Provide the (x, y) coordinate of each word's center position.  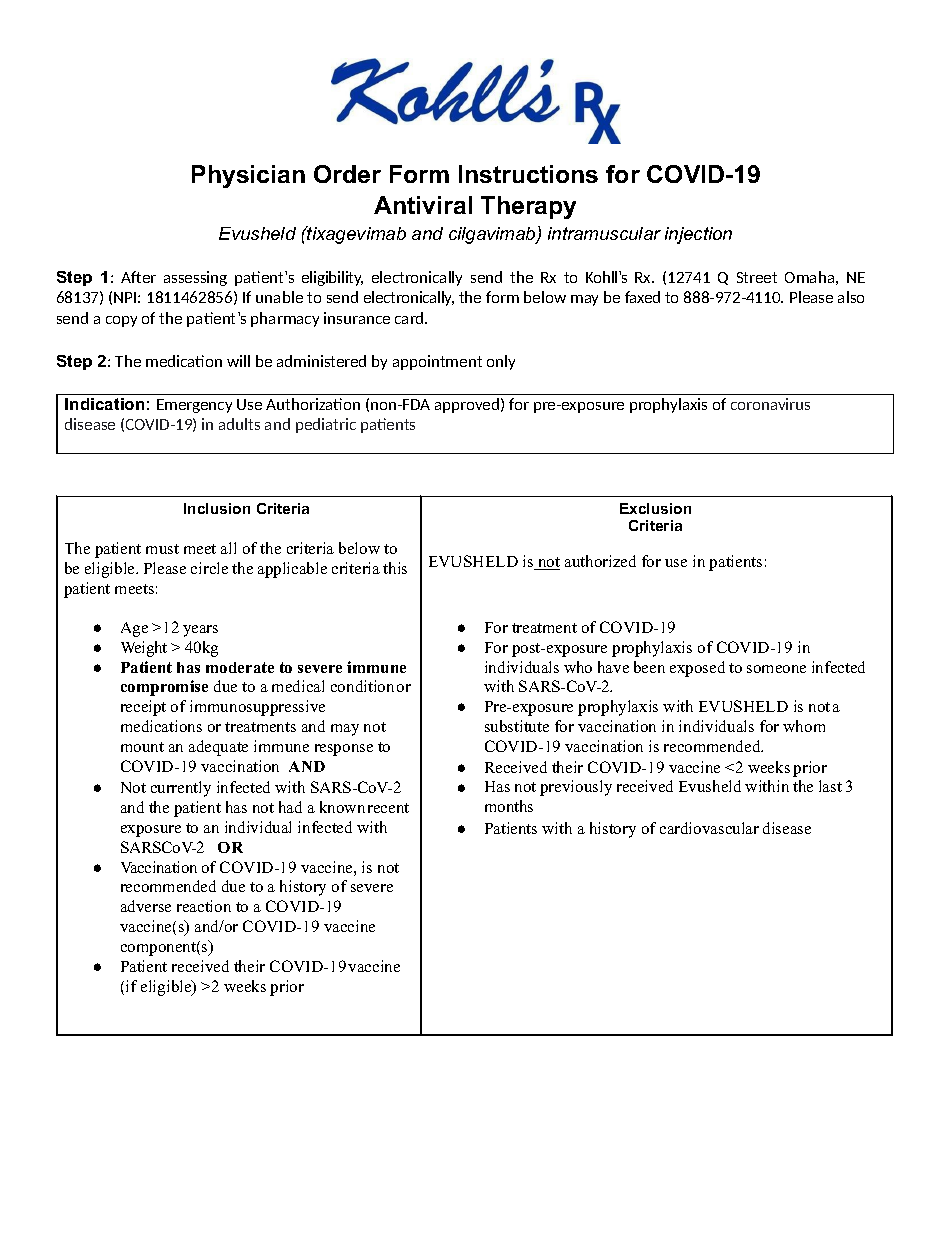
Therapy (528, 207)
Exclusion (655, 508)
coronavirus (770, 404)
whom (804, 726)
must (162, 549)
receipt (143, 708)
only (501, 362)
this (395, 568)
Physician (248, 176)
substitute (517, 726)
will (238, 361)
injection (698, 235)
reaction (204, 906)
